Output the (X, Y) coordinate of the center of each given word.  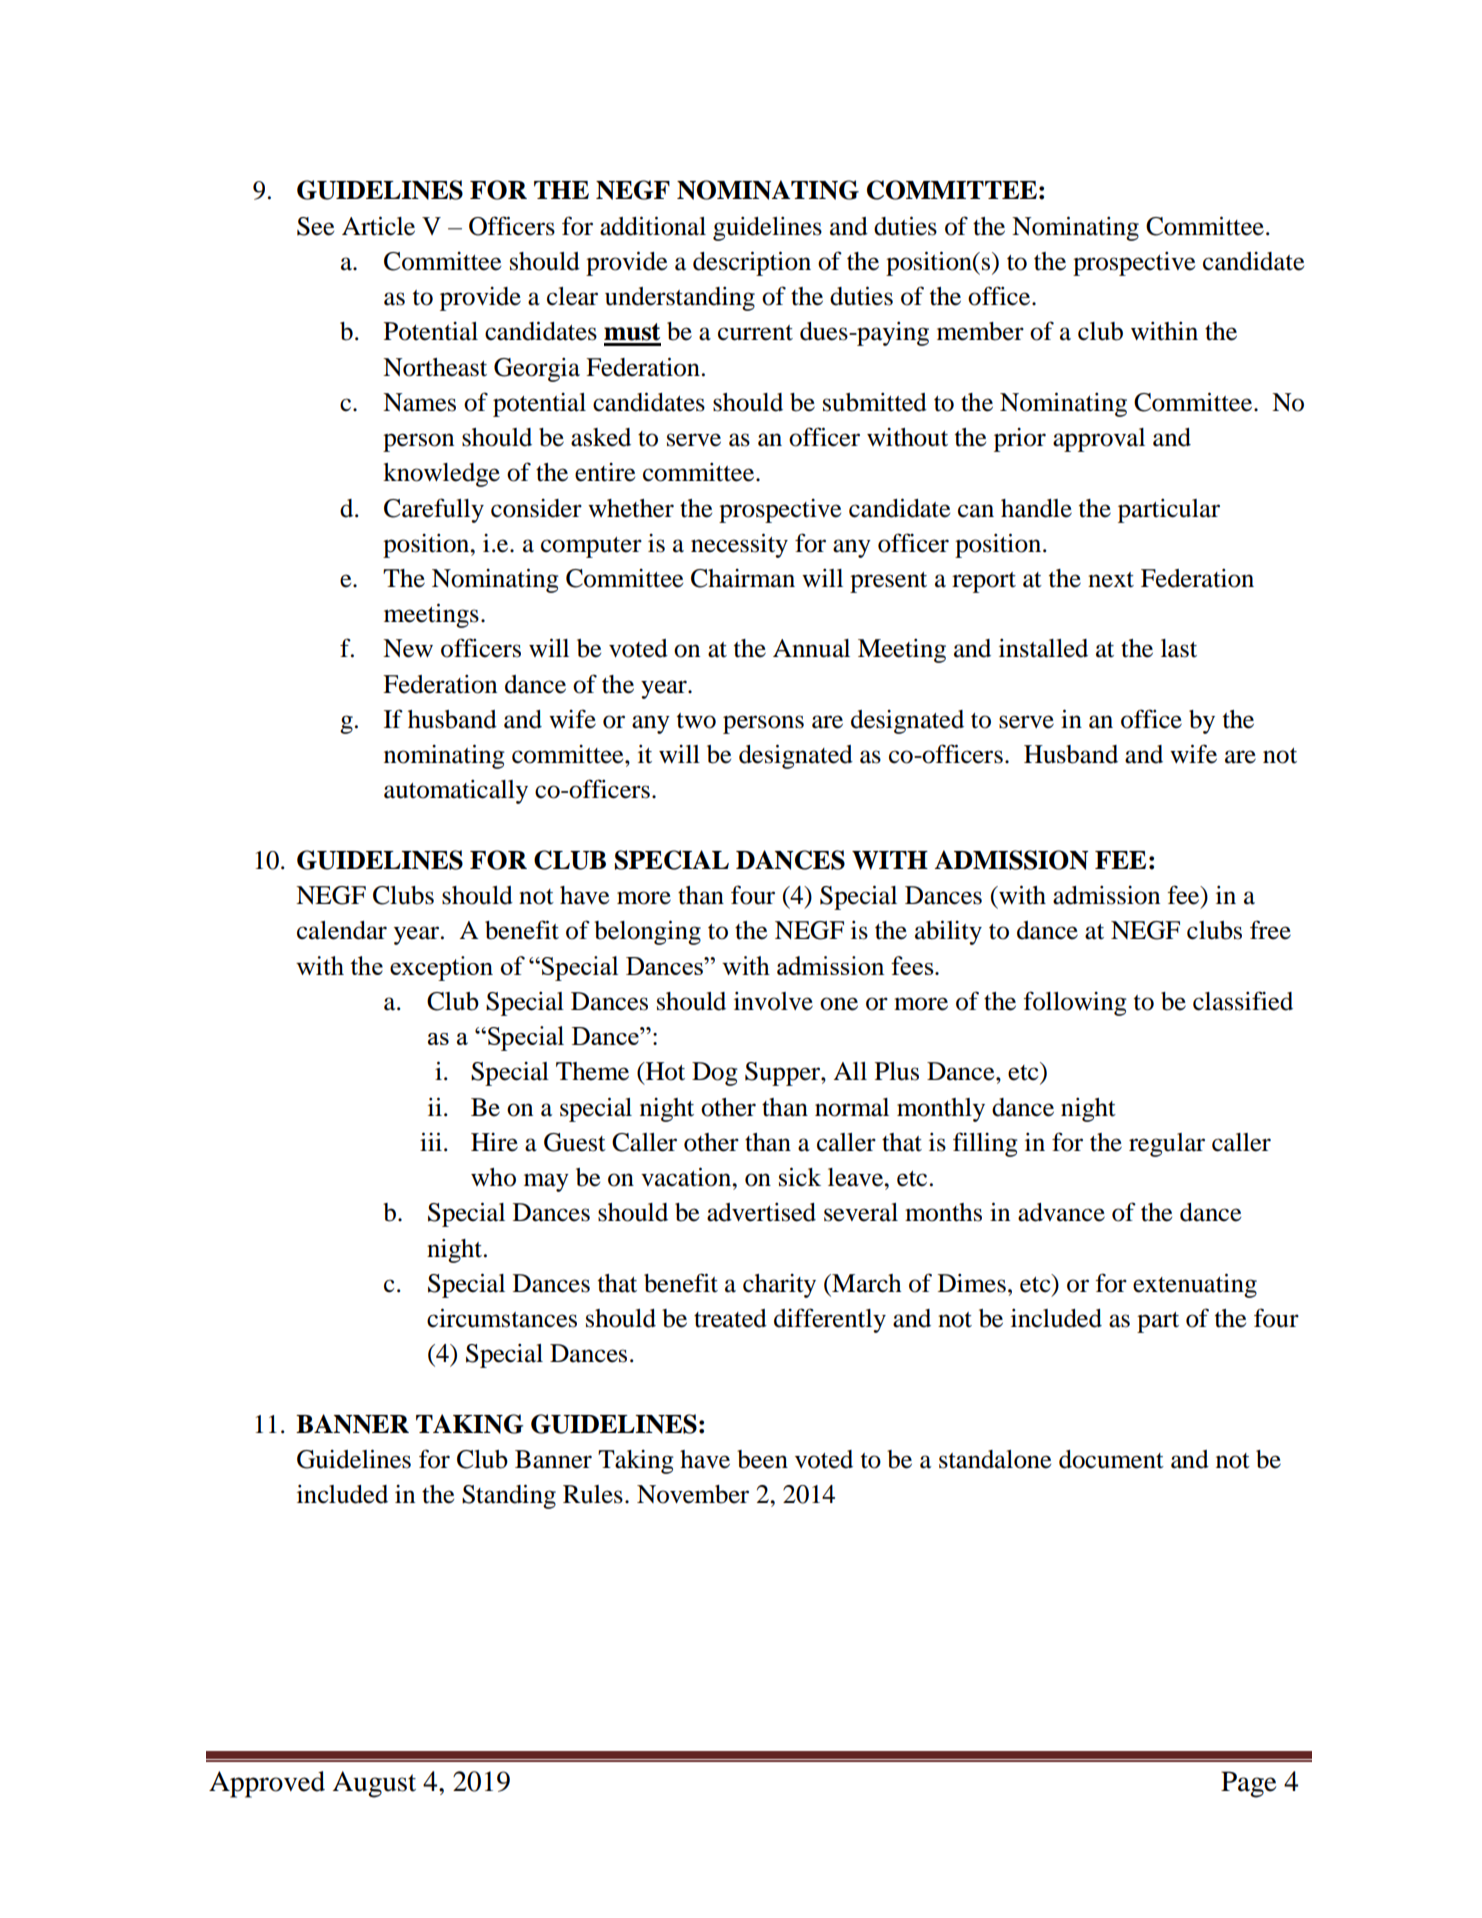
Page (1249, 1784)
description (752, 263)
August (374, 1784)
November (693, 1494)
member (980, 331)
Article (378, 226)
